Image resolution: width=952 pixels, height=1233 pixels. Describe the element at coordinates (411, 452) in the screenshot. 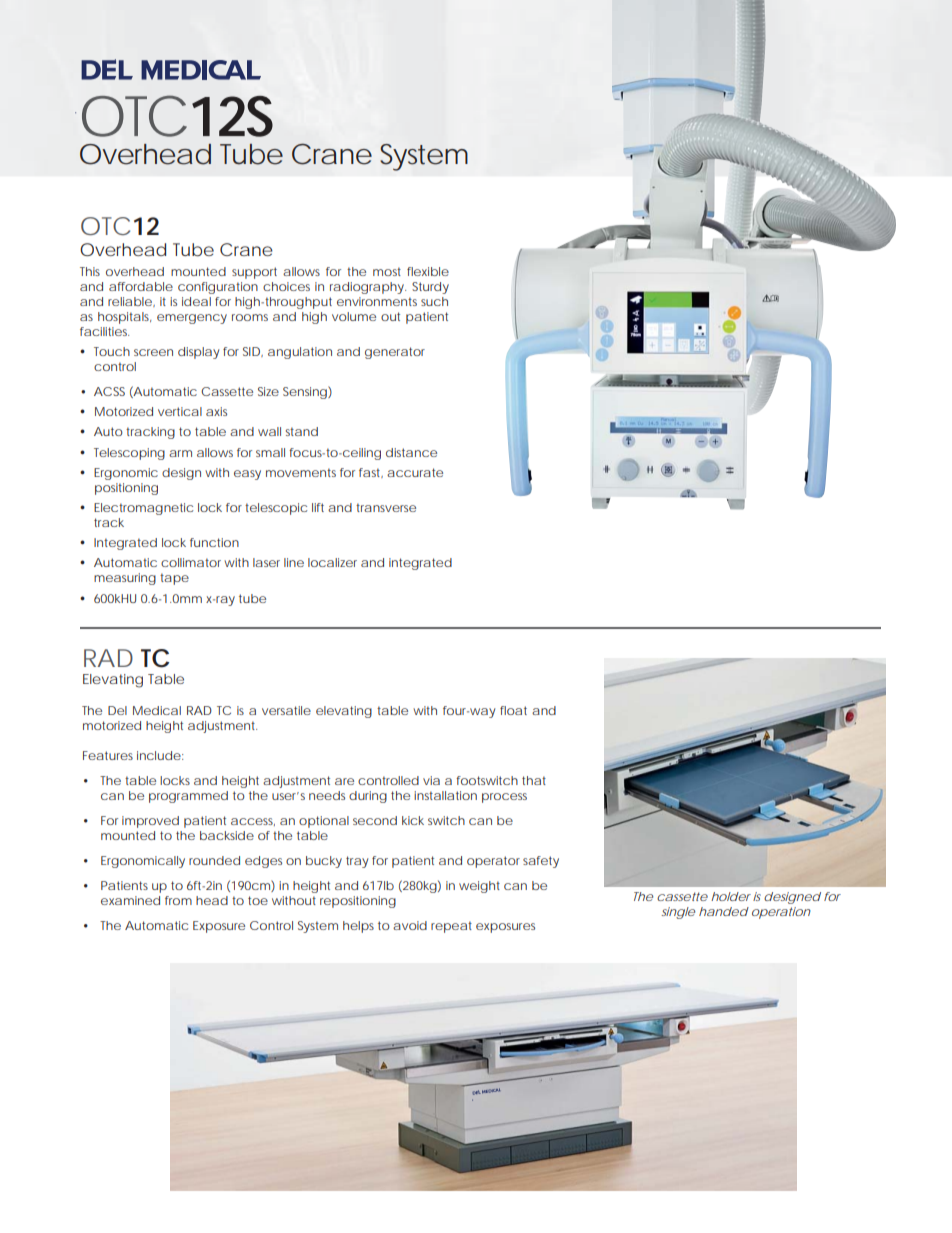

I see `distance` at that location.
